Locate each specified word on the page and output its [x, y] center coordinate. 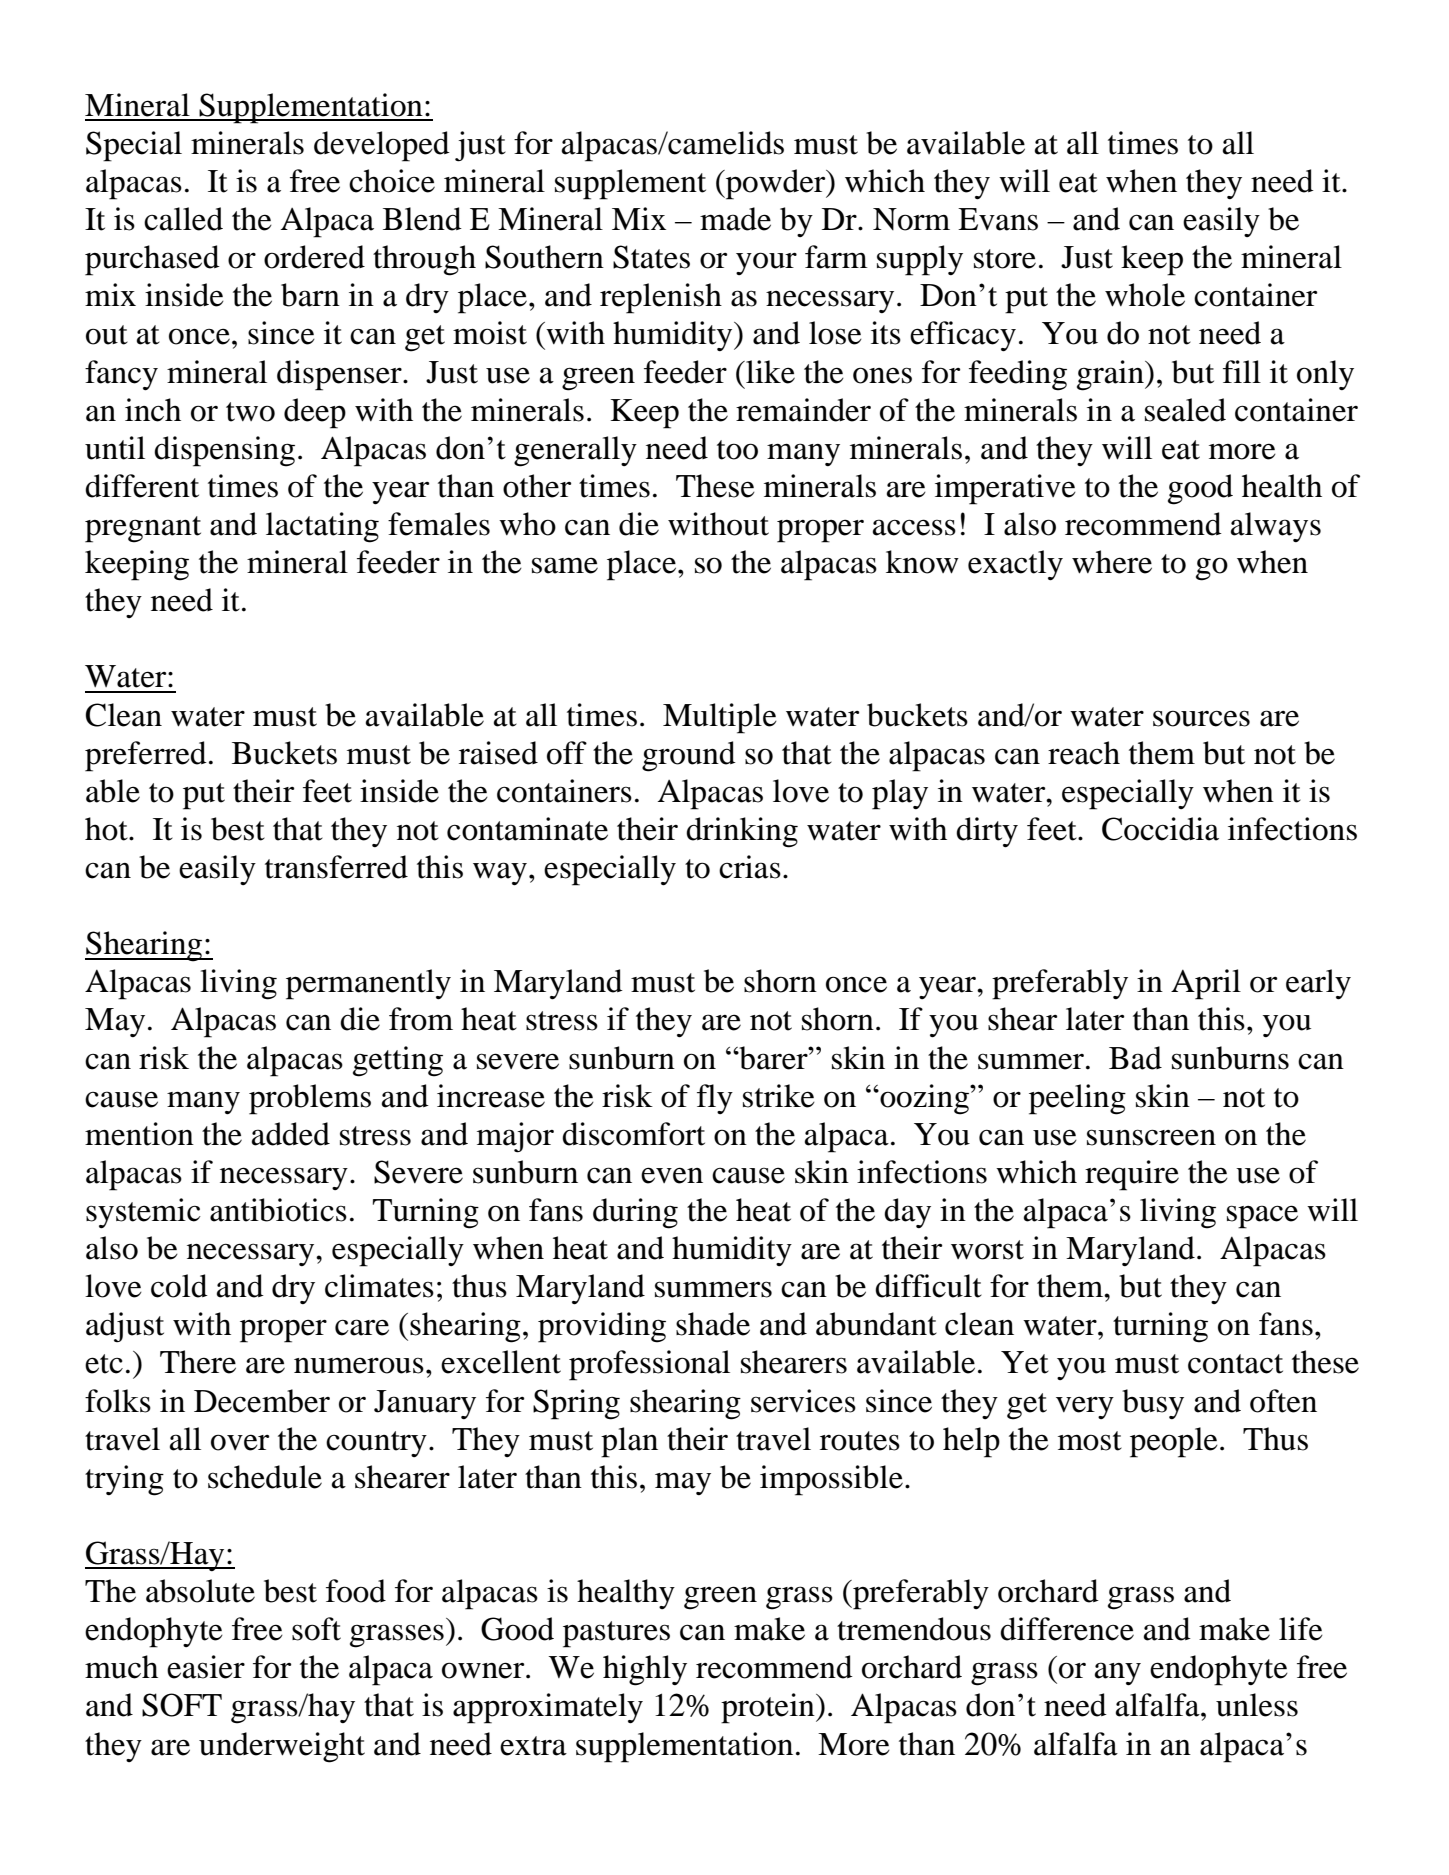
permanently [368, 984]
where [1112, 562]
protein [769, 1708]
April [1206, 984]
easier [206, 1667]
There [198, 1362]
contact [1235, 1364]
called [183, 219]
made [735, 219]
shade [713, 1324]
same [565, 565]
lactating [322, 527]
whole [1145, 295]
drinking [742, 832]
